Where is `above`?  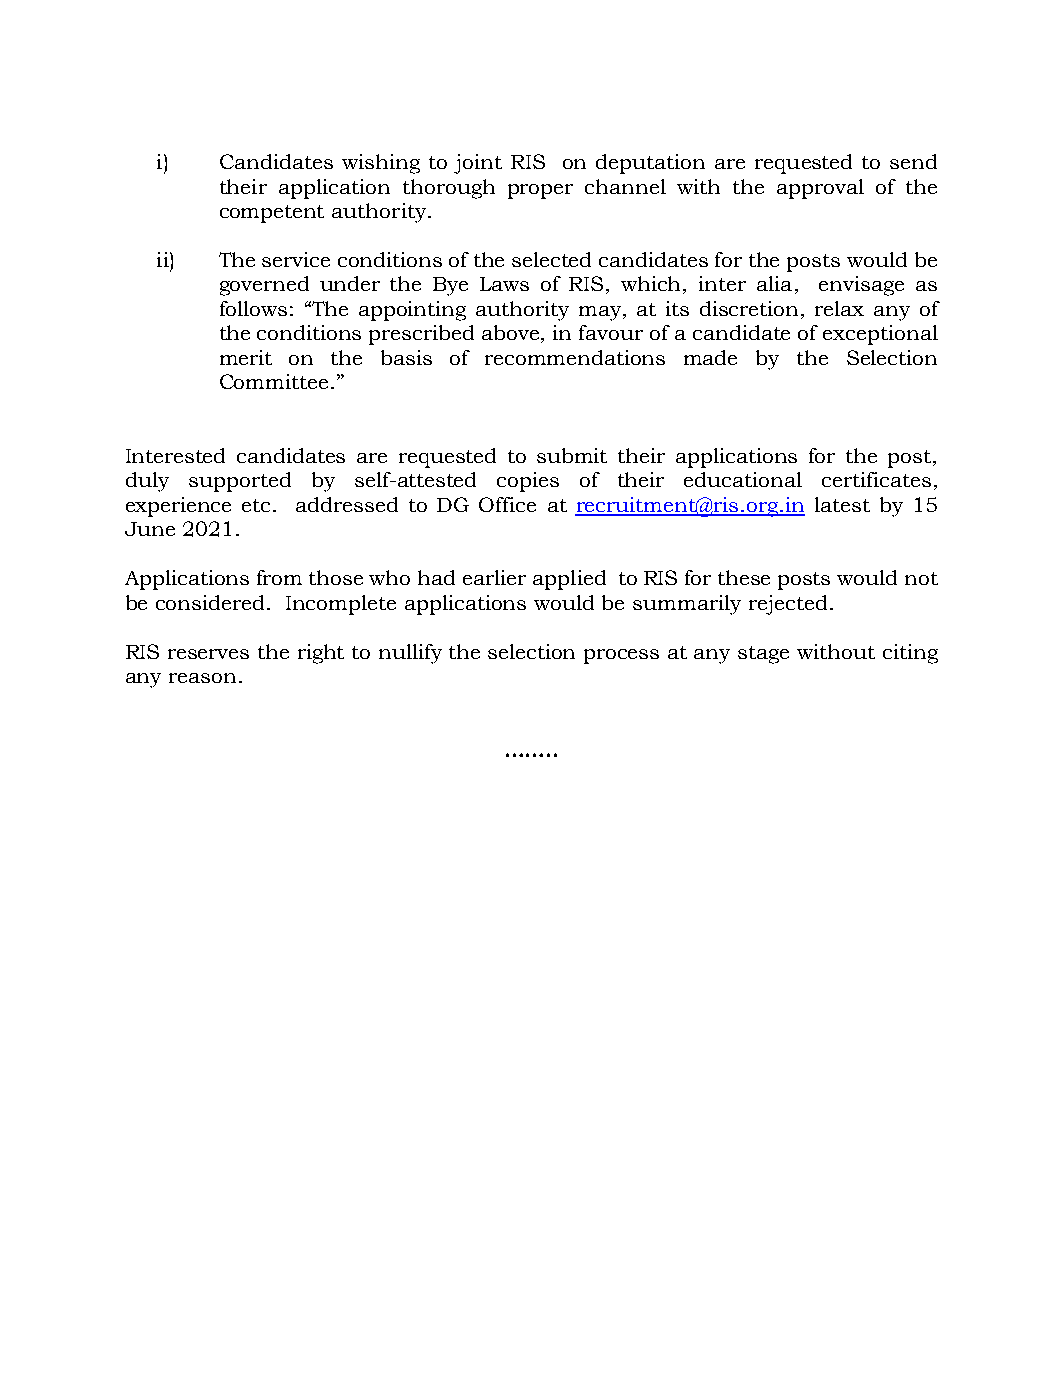 above is located at coordinates (512, 334).
